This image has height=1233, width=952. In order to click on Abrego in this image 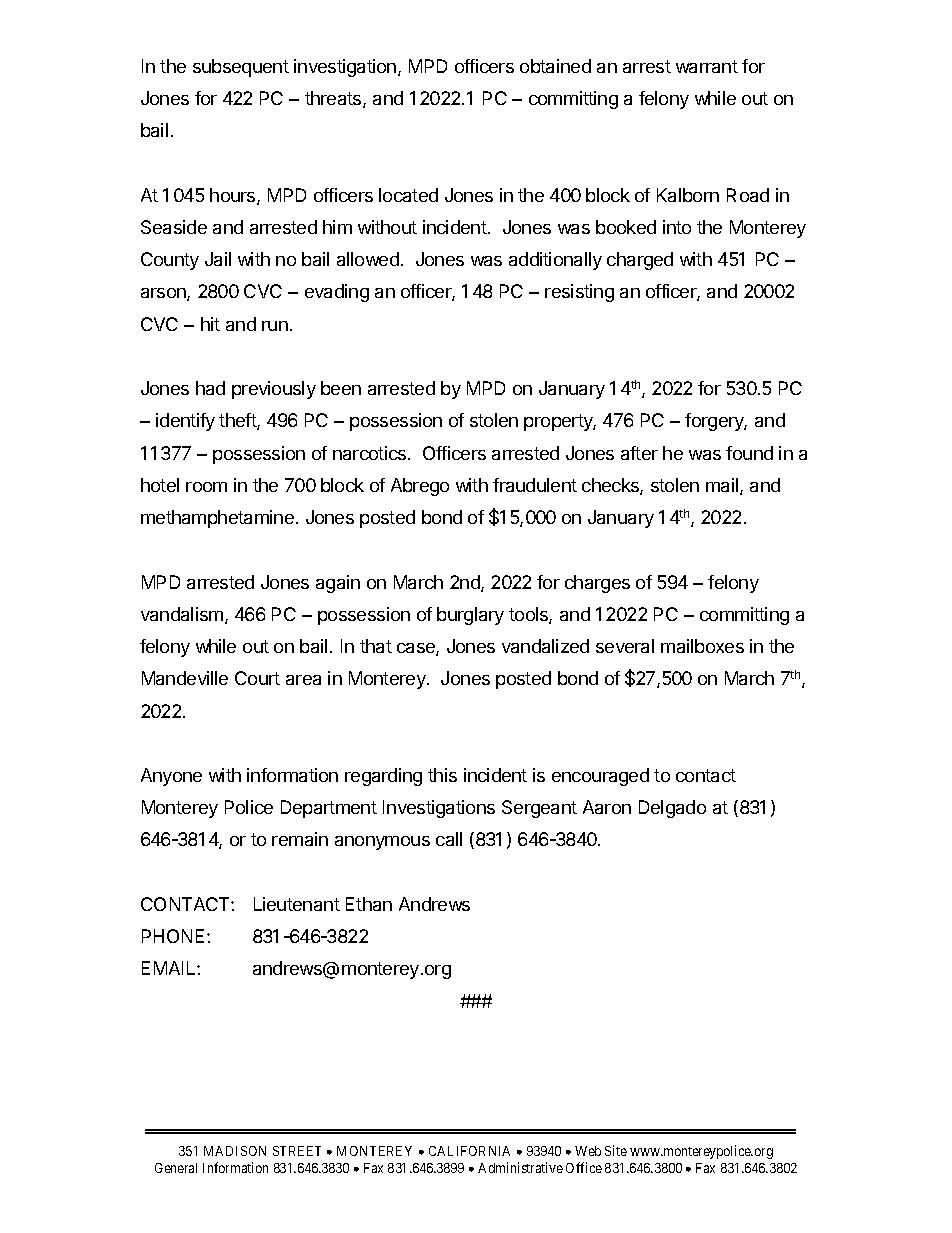, I will do `click(420, 487)`.
